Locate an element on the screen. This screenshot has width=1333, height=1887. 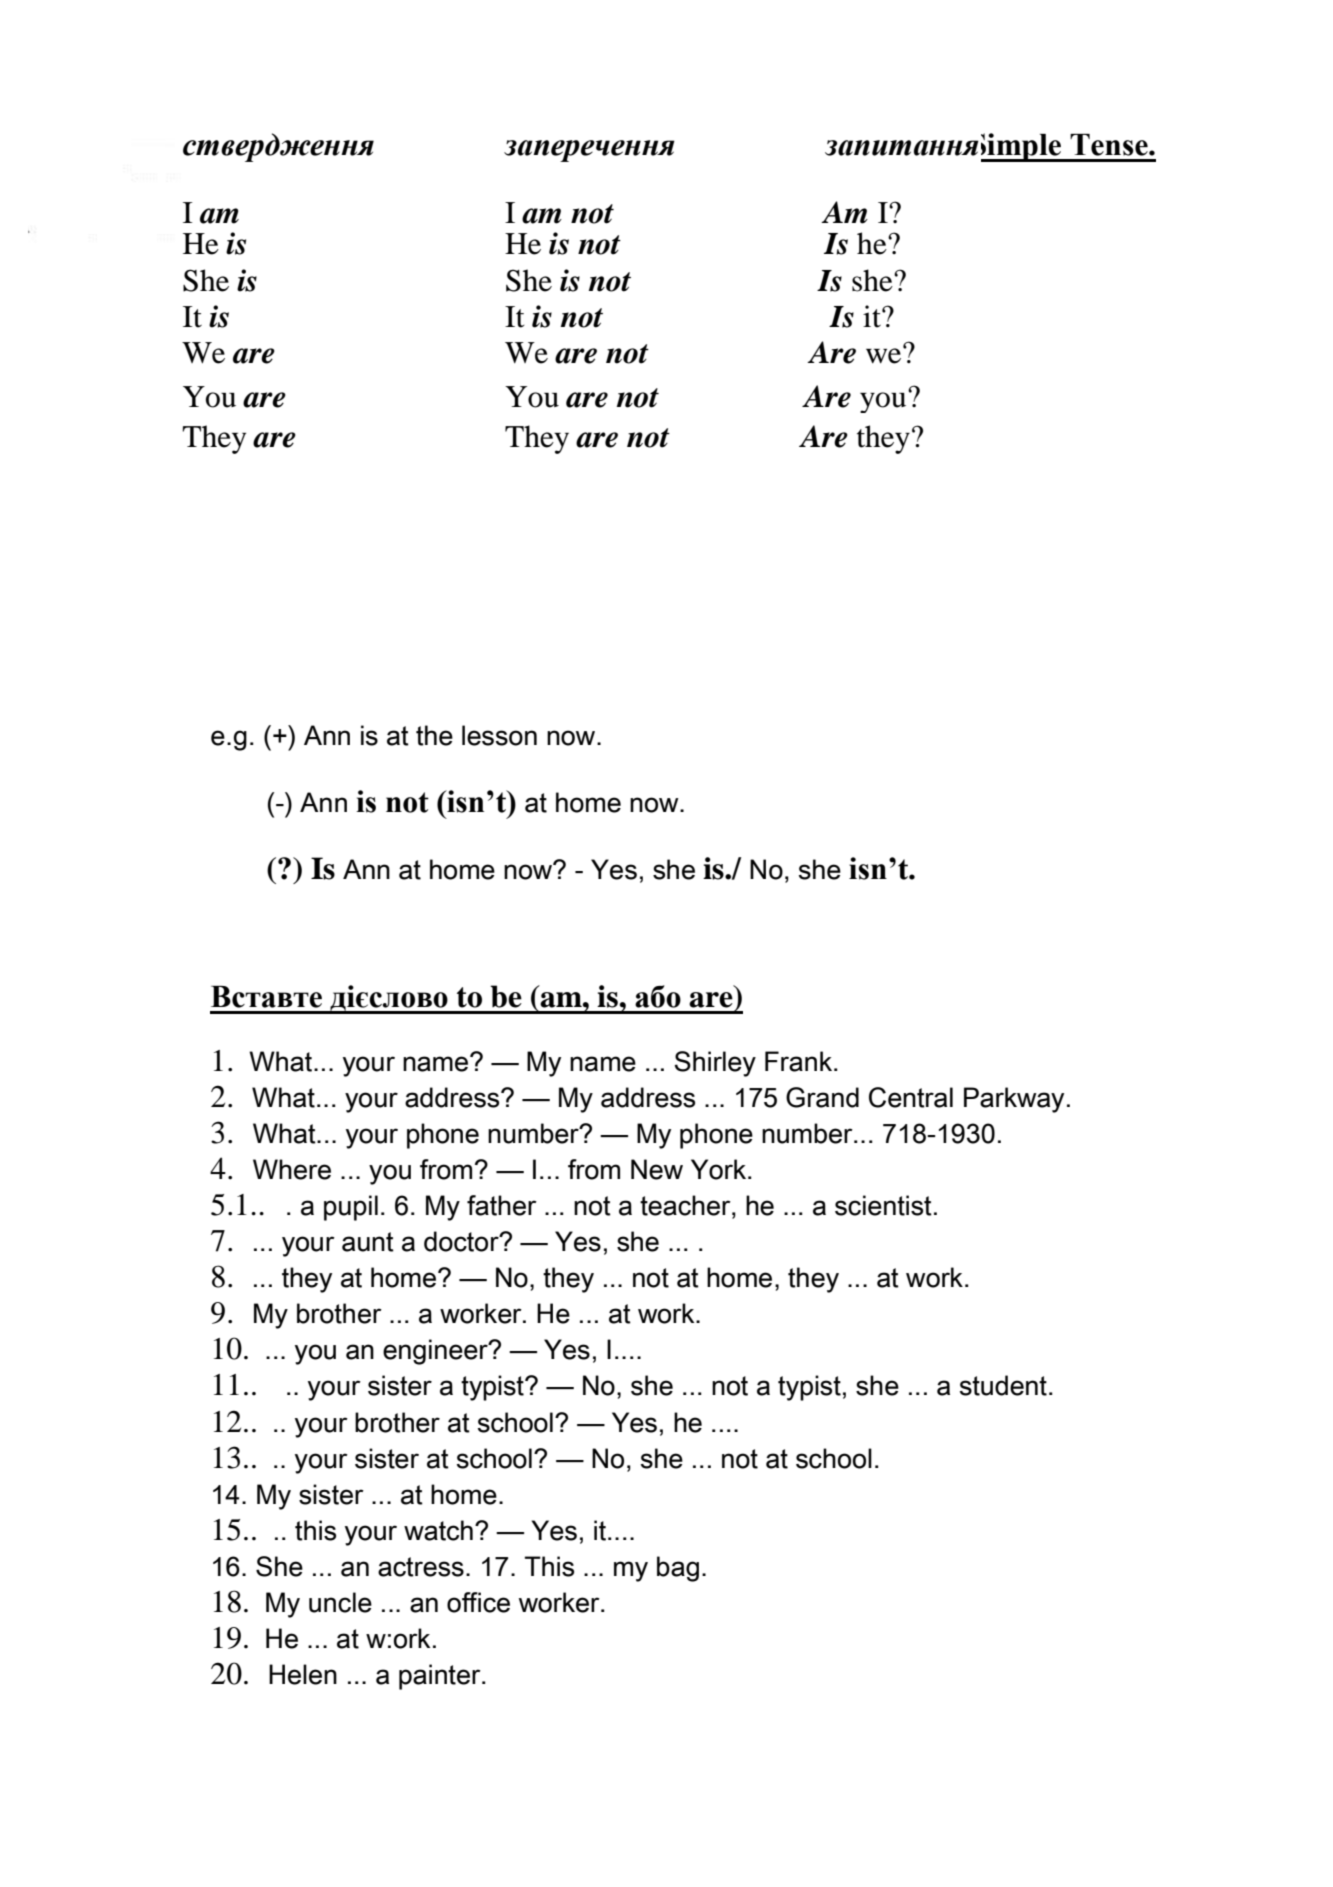
New is located at coordinates (657, 1169).
